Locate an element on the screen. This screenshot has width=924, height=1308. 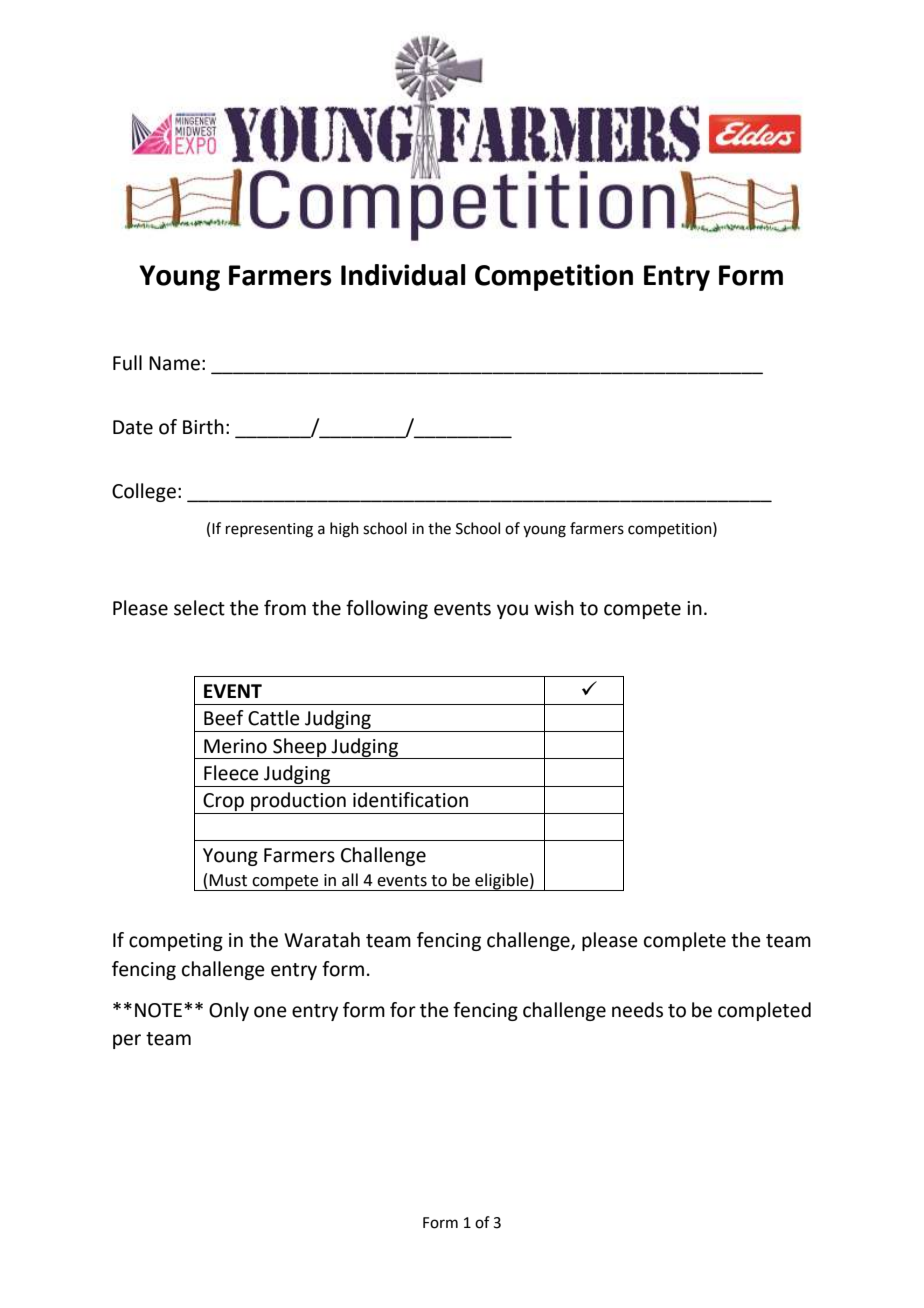
high is located at coordinates (344, 530).
